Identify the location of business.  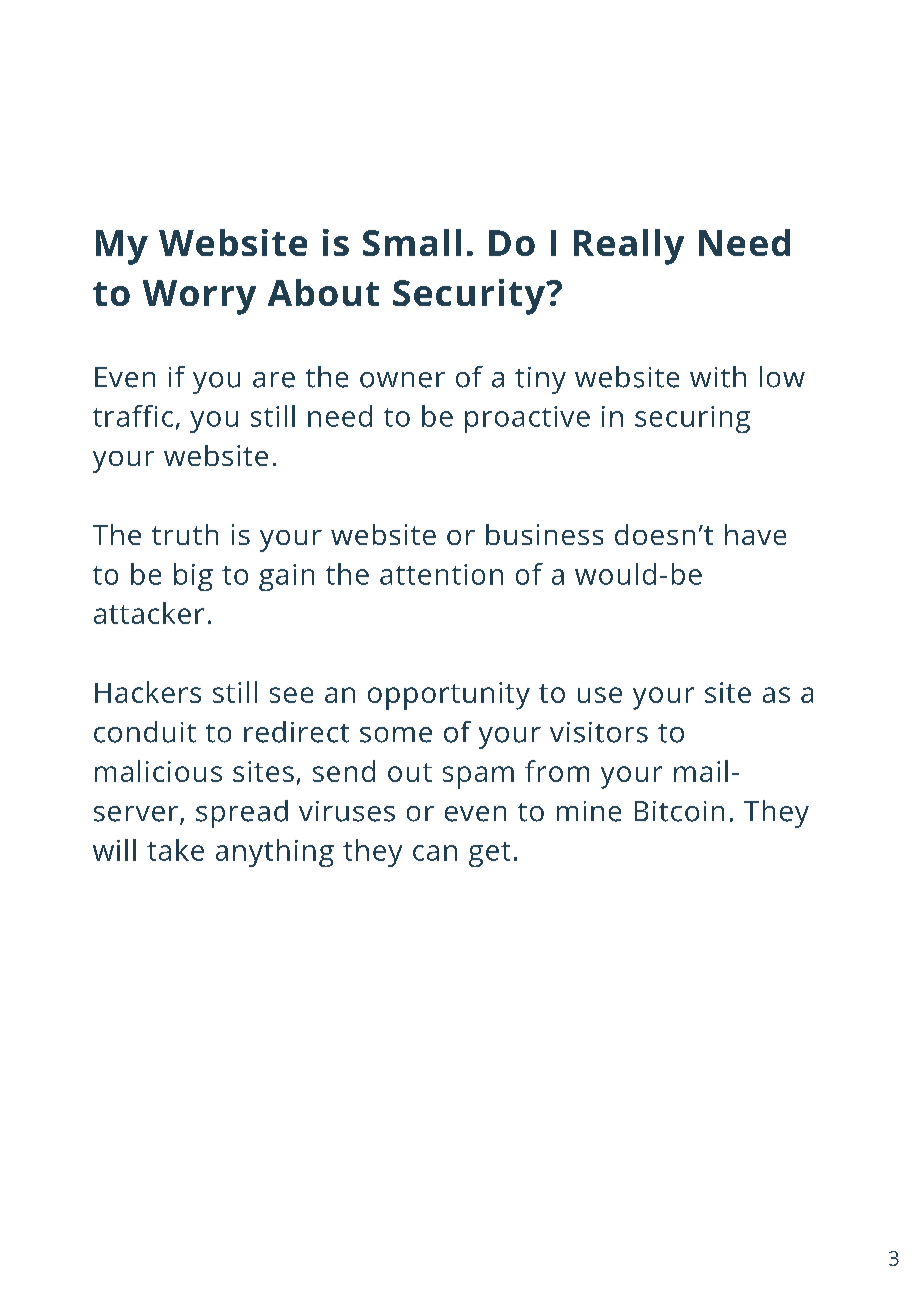
(544, 534).
